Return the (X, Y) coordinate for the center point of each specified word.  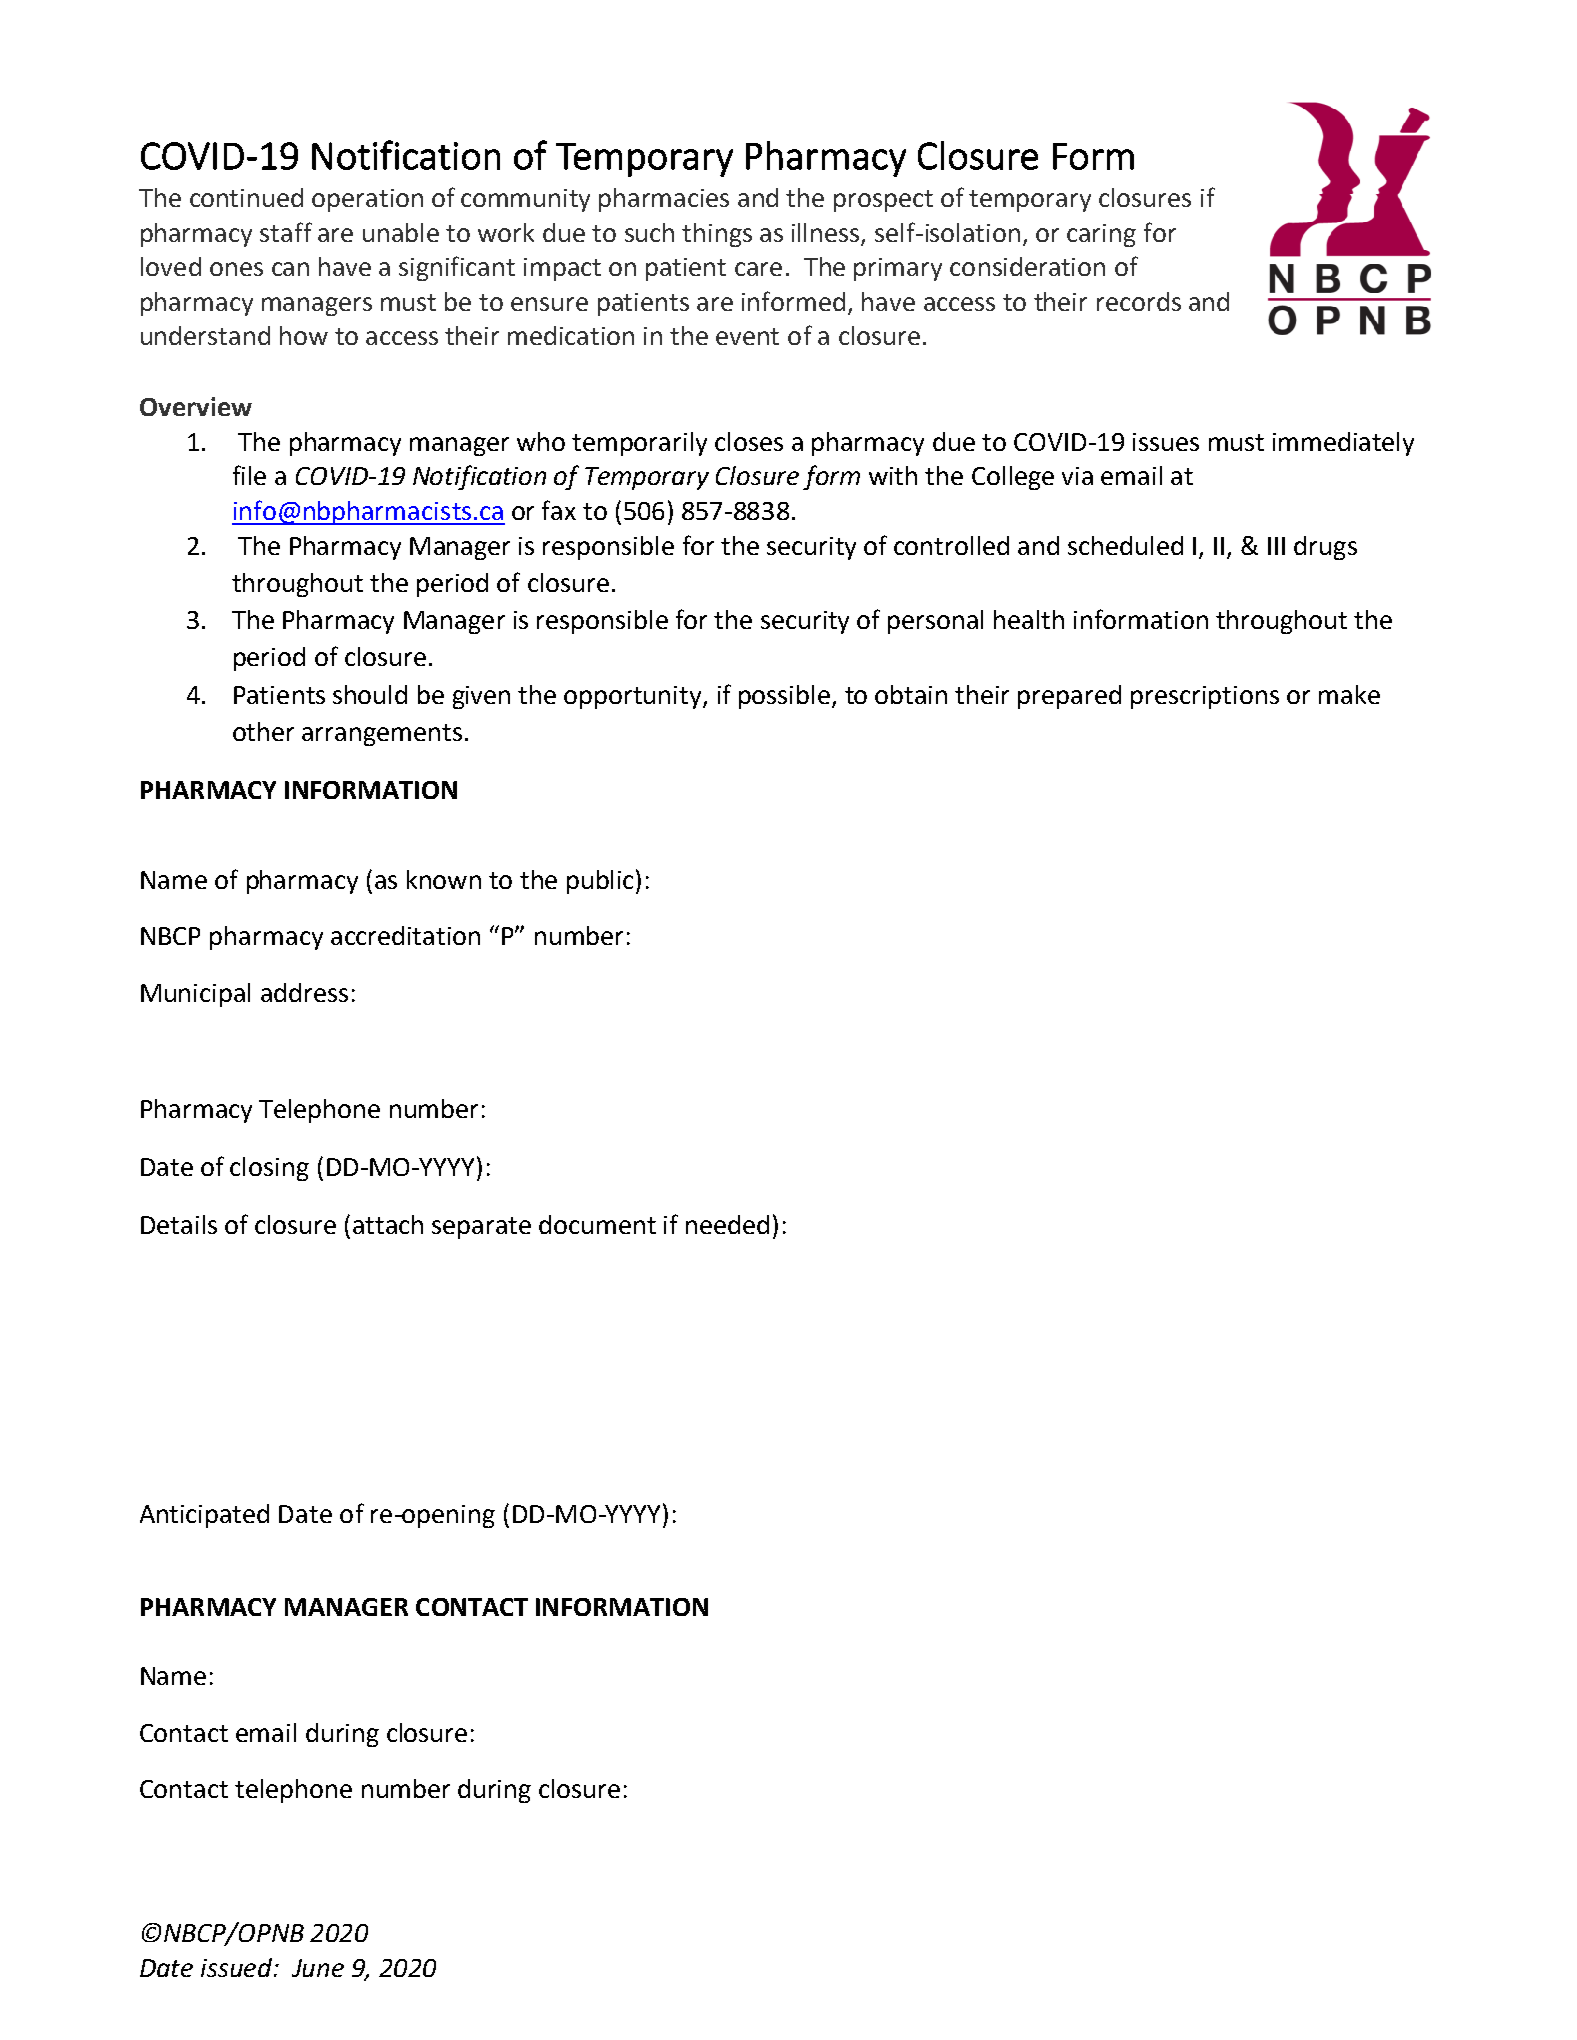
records (1139, 301)
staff (286, 232)
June (318, 1968)
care (758, 269)
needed (727, 1224)
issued (238, 1967)
